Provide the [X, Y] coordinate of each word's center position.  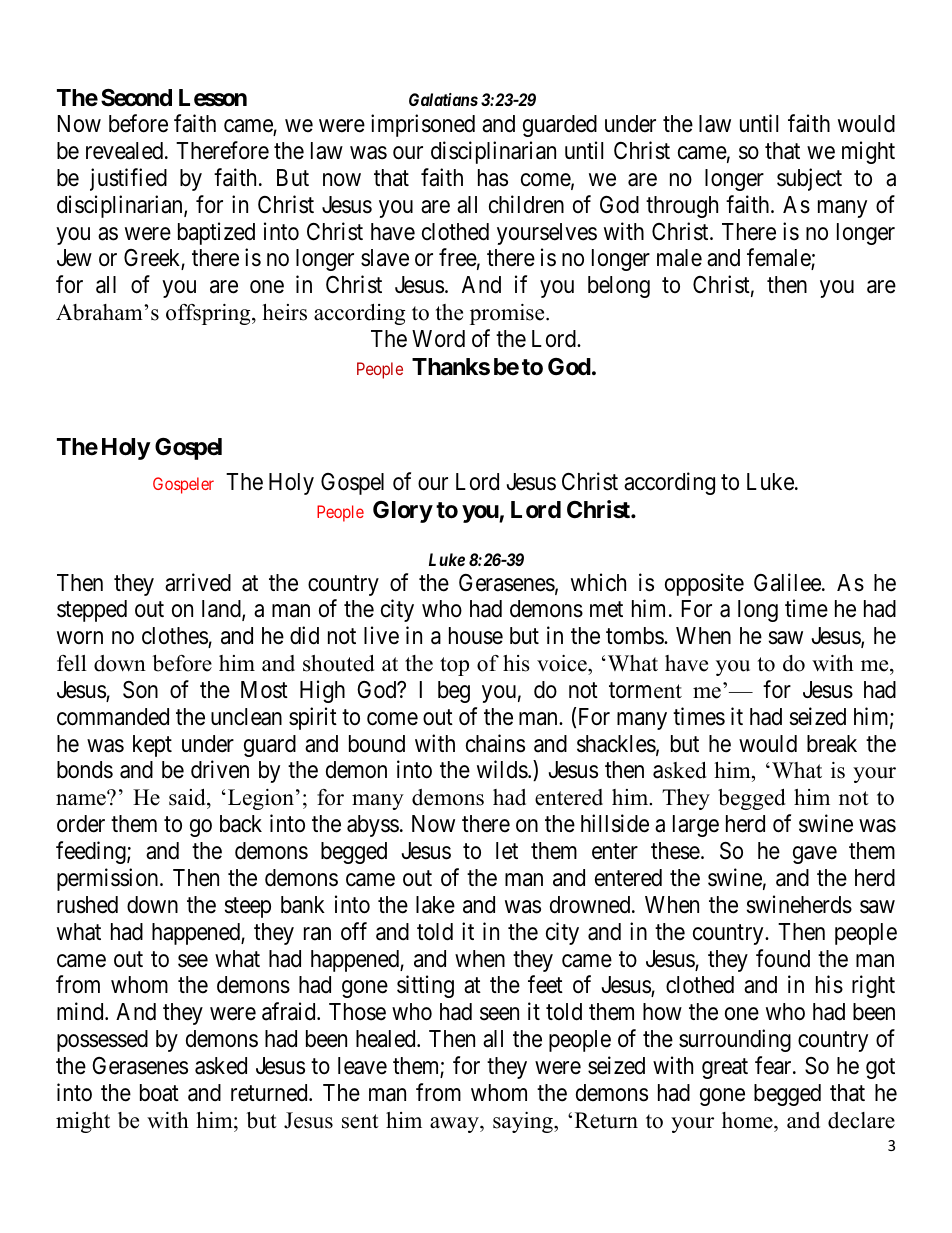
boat [159, 1093]
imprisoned [423, 125]
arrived [198, 582]
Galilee [788, 582]
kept [152, 746]
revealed [126, 151]
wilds [502, 770]
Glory [403, 512]
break [832, 744]
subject [809, 179]
